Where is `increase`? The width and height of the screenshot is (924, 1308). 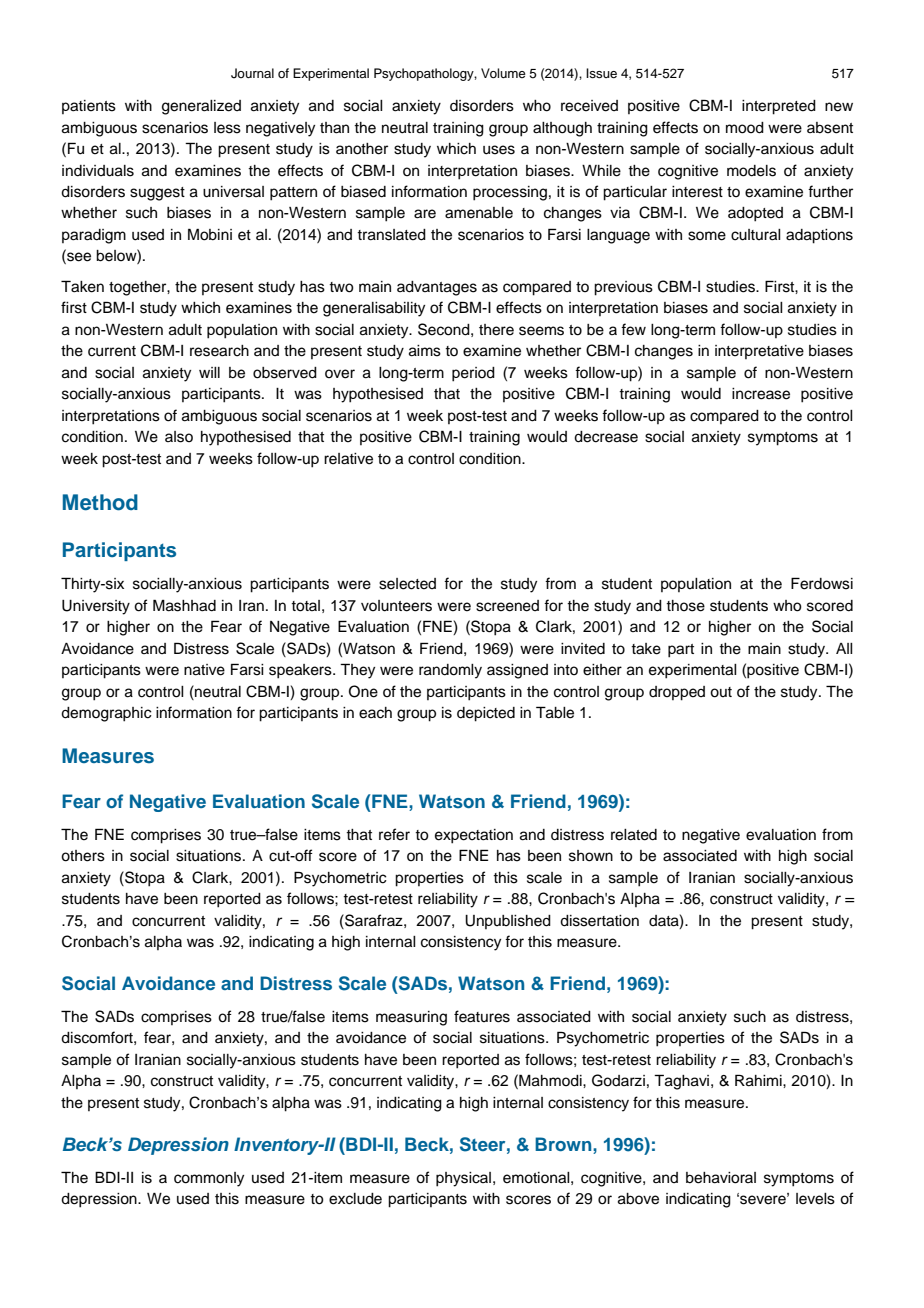
increase is located at coordinates (761, 394).
